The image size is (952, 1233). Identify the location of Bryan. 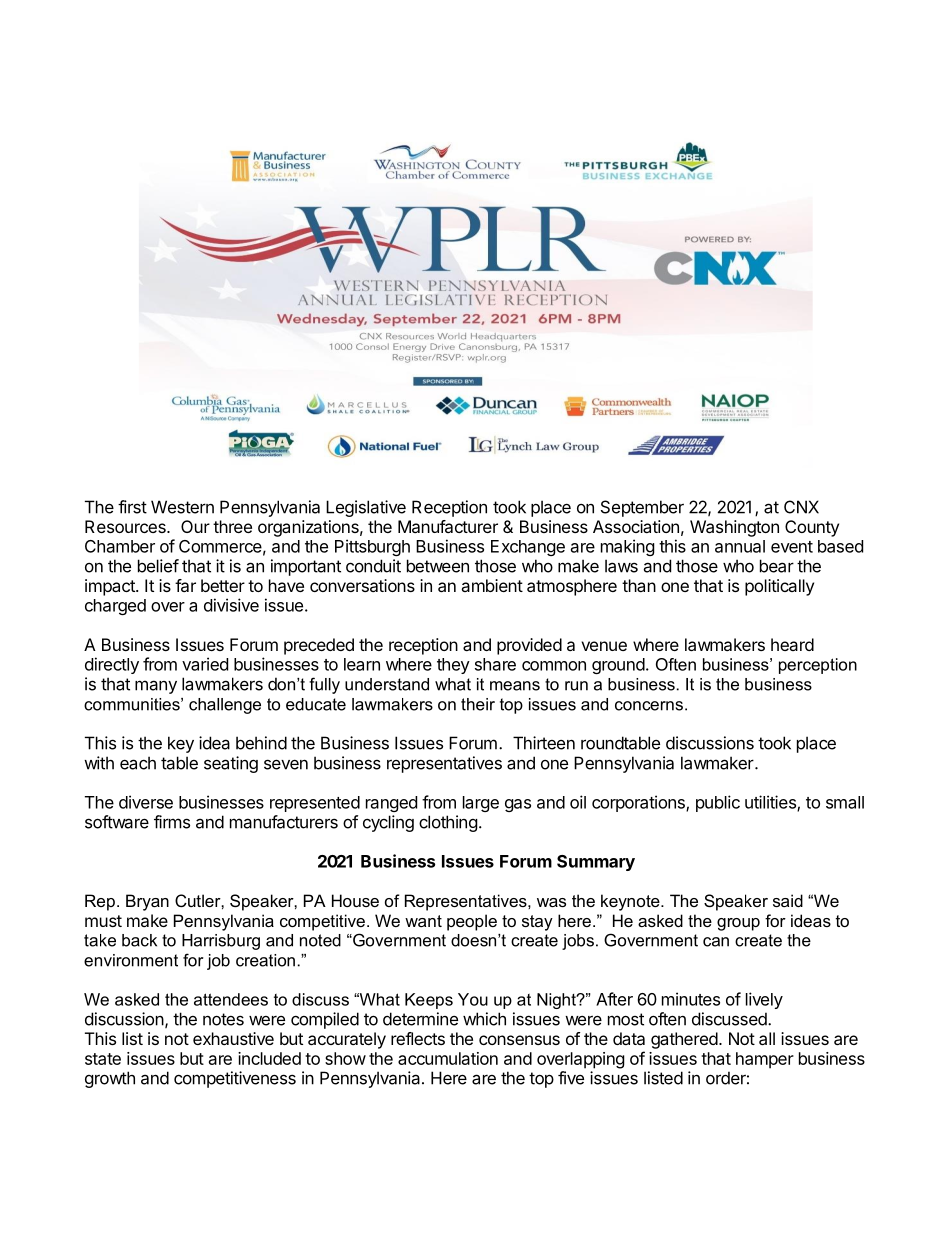
(147, 902).
